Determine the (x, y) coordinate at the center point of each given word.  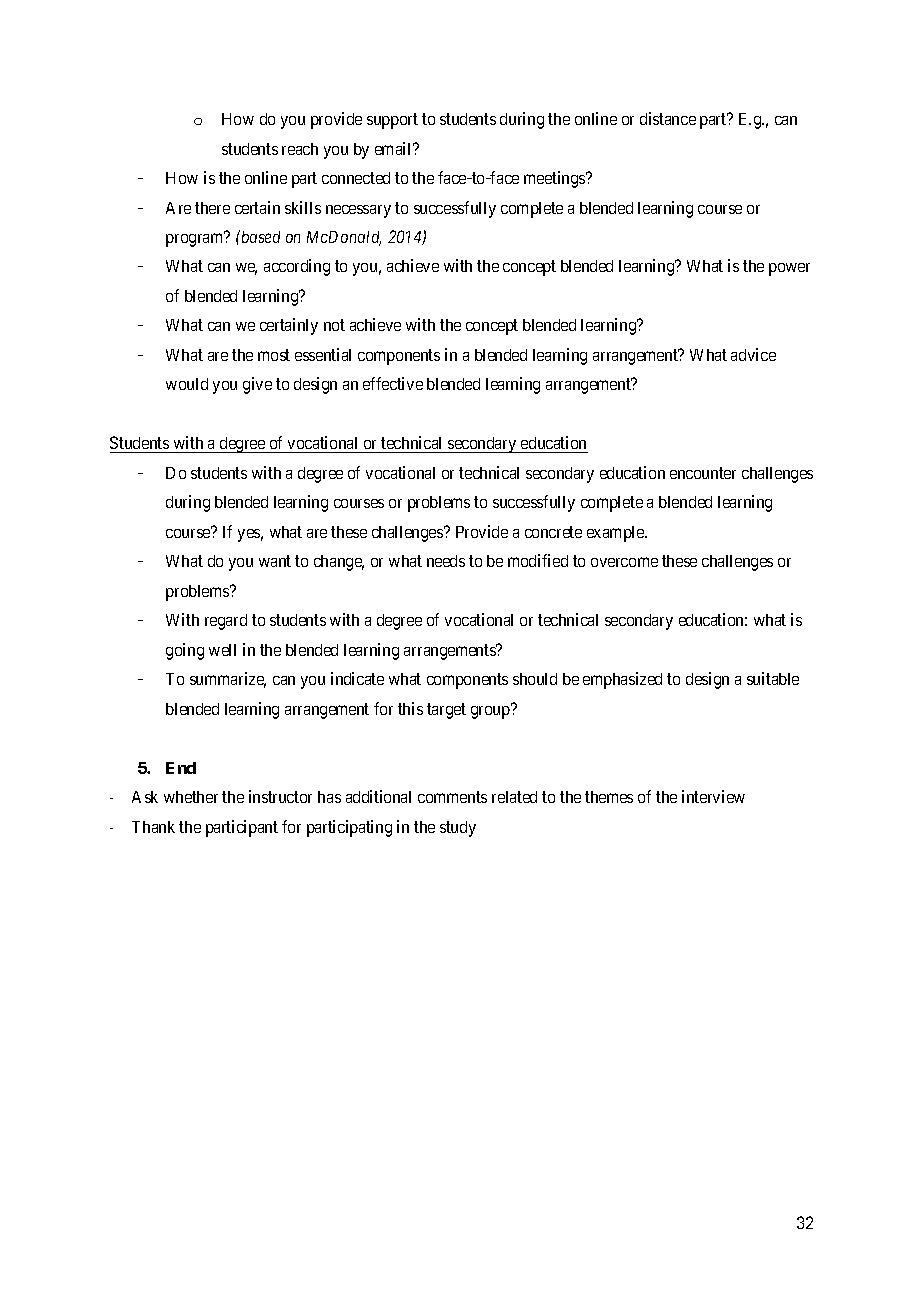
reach (300, 149)
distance (668, 118)
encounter (703, 473)
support (392, 121)
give (257, 385)
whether (191, 797)
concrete (553, 532)
